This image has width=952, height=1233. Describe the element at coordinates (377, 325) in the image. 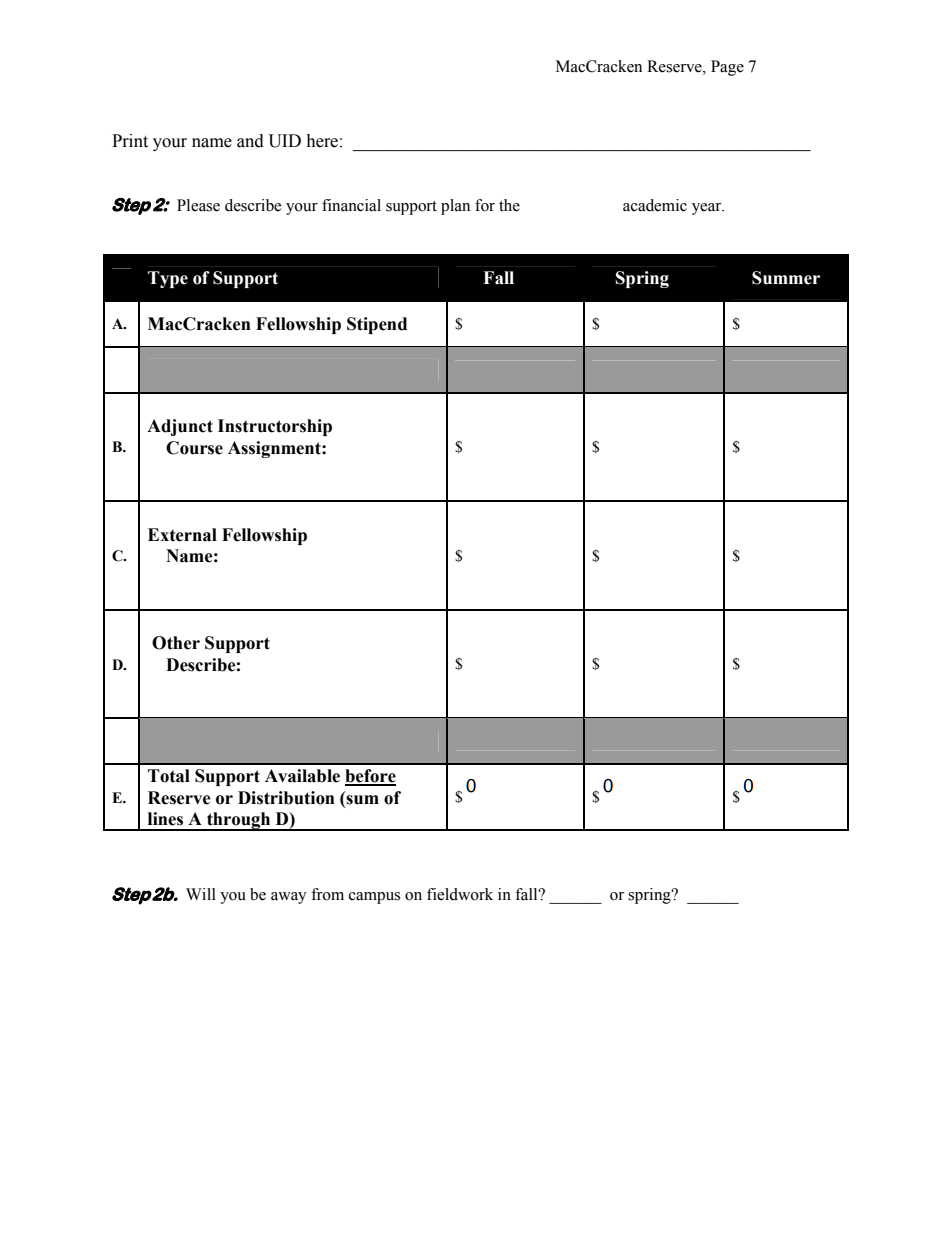

I see `Stipend` at that location.
